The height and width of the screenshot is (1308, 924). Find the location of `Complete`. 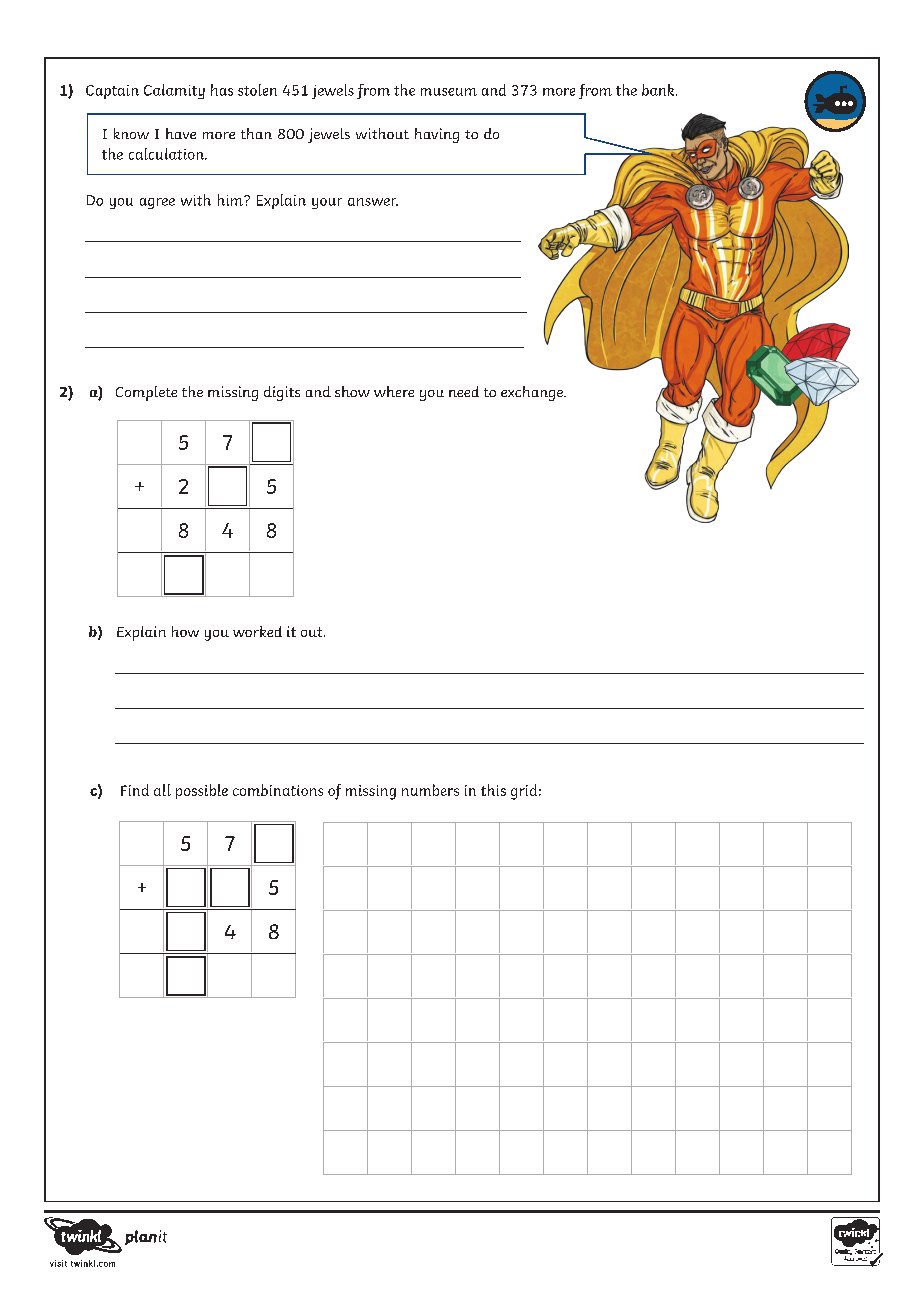

Complete is located at coordinates (146, 393).
